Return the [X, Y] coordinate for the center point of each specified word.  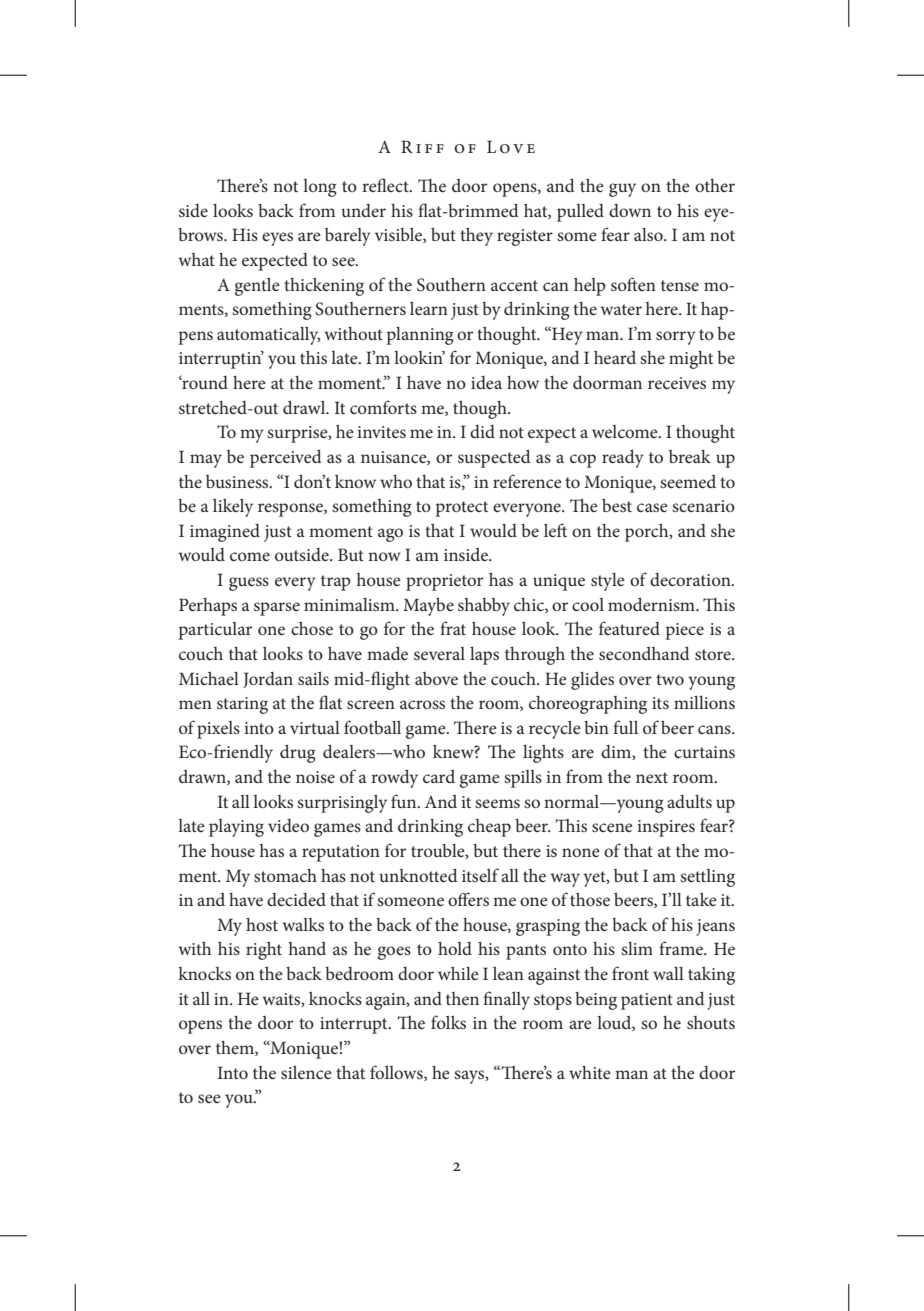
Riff [422, 146]
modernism [652, 604]
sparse [277, 609]
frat [453, 628]
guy [622, 190]
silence [306, 1072]
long [320, 188]
